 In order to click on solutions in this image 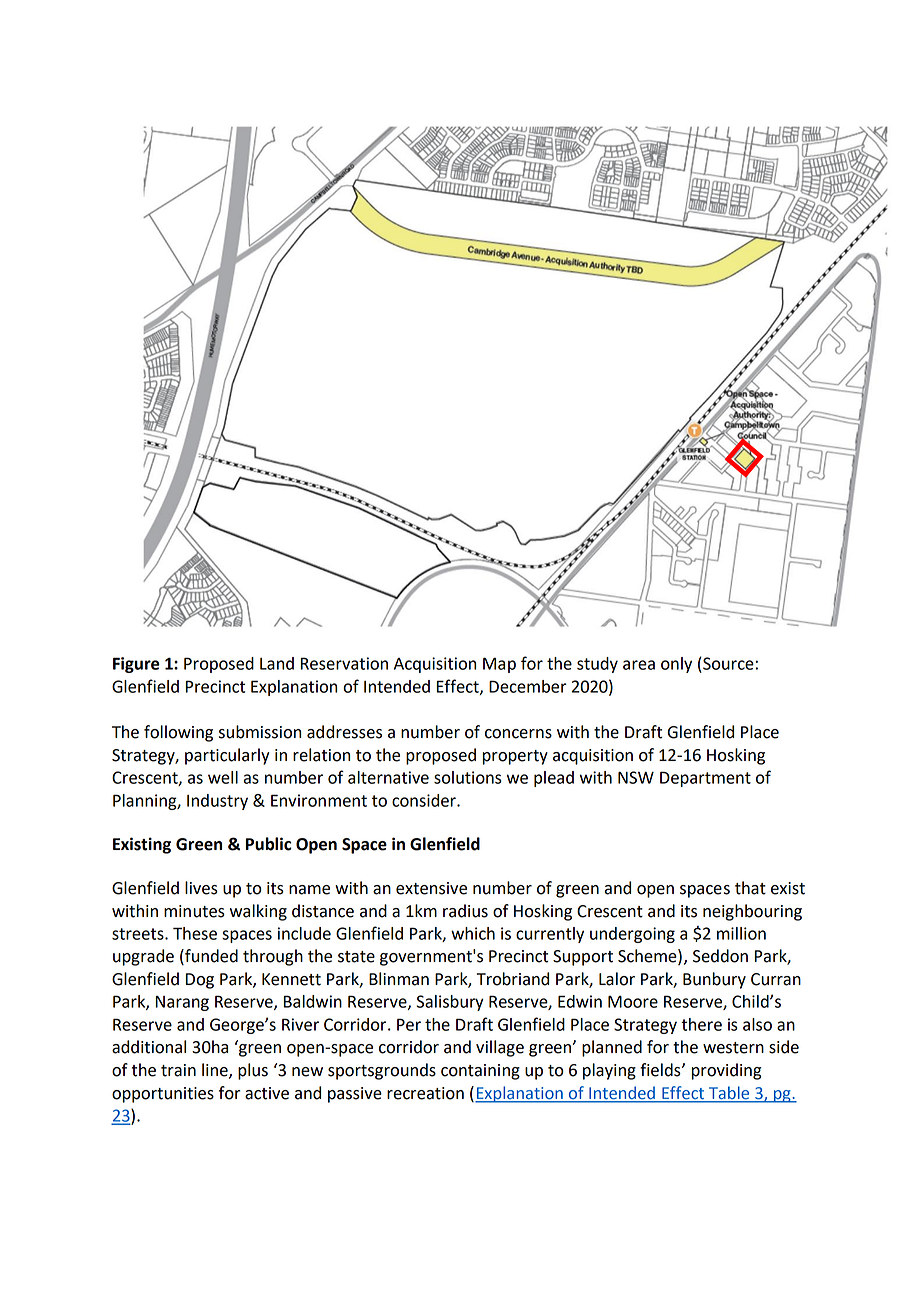, I will do `click(468, 777)`.
